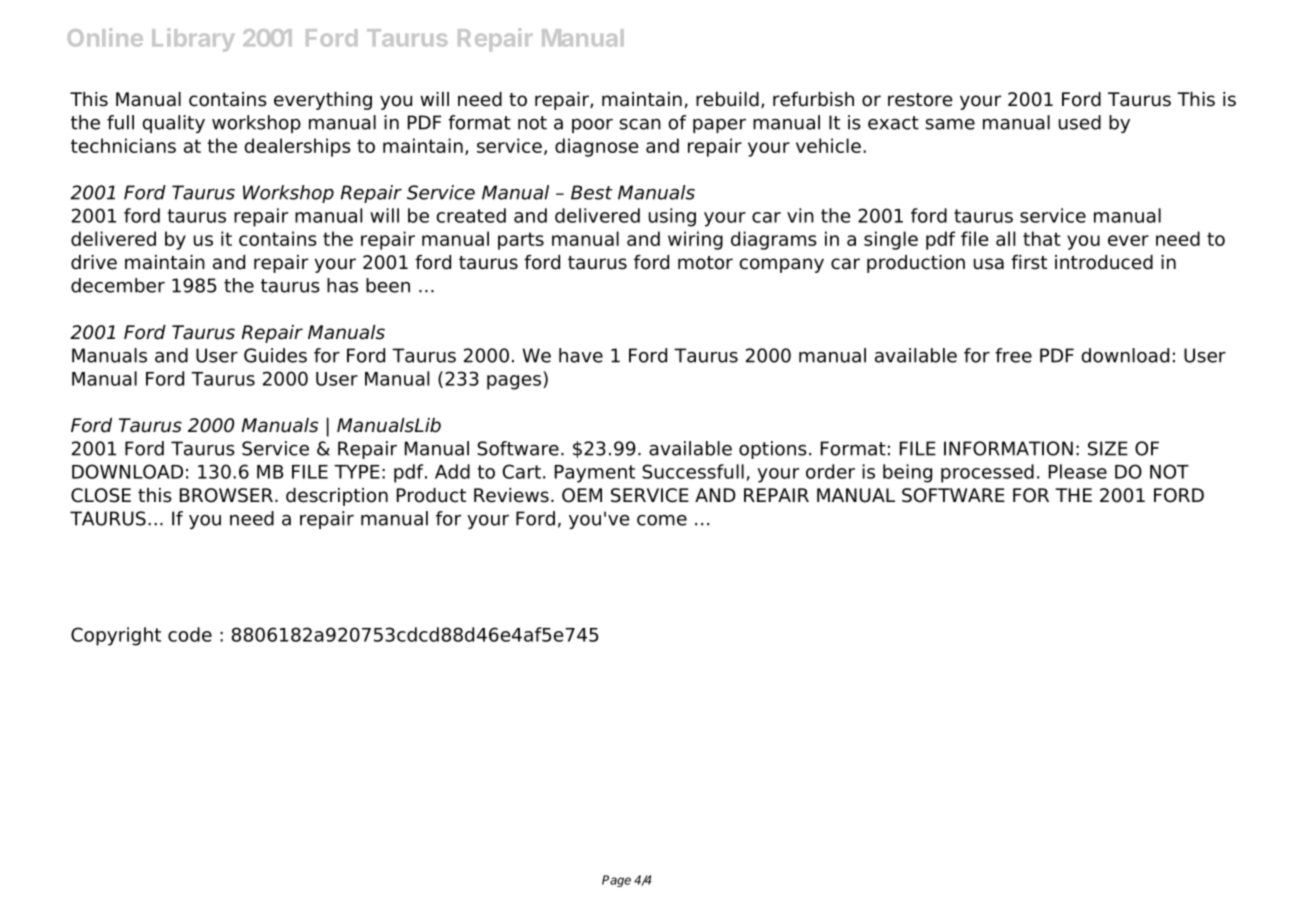  What do you see at coordinates (595, 474) in the document?
I see `Payment` at bounding box center [595, 474].
